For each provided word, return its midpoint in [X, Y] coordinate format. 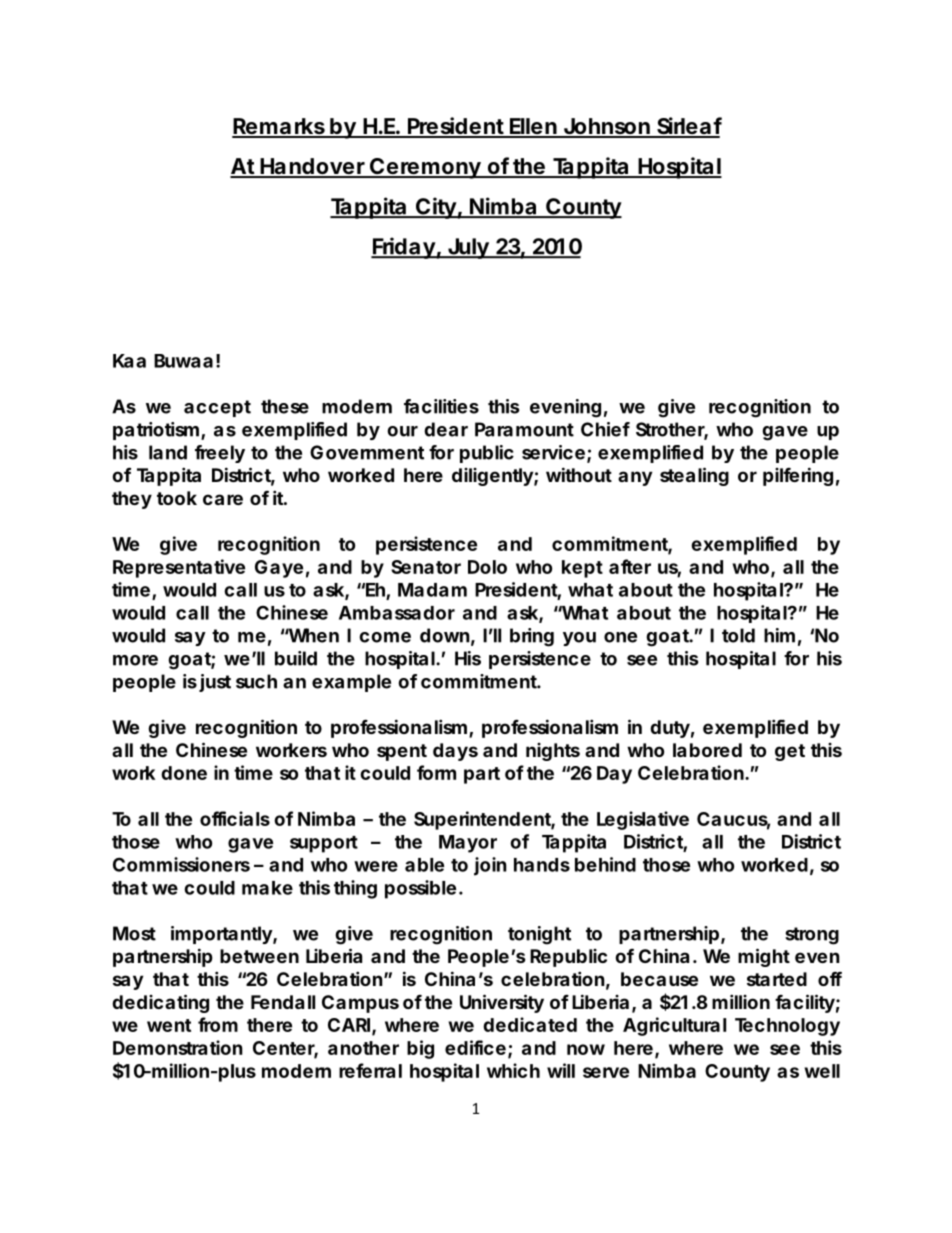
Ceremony [425, 168]
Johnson [606, 127]
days [455, 752]
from [218, 1024]
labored [707, 750]
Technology [787, 1027]
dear [446, 429]
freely [220, 454]
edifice [475, 1047]
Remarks [280, 127]
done [184, 773]
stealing [694, 476]
